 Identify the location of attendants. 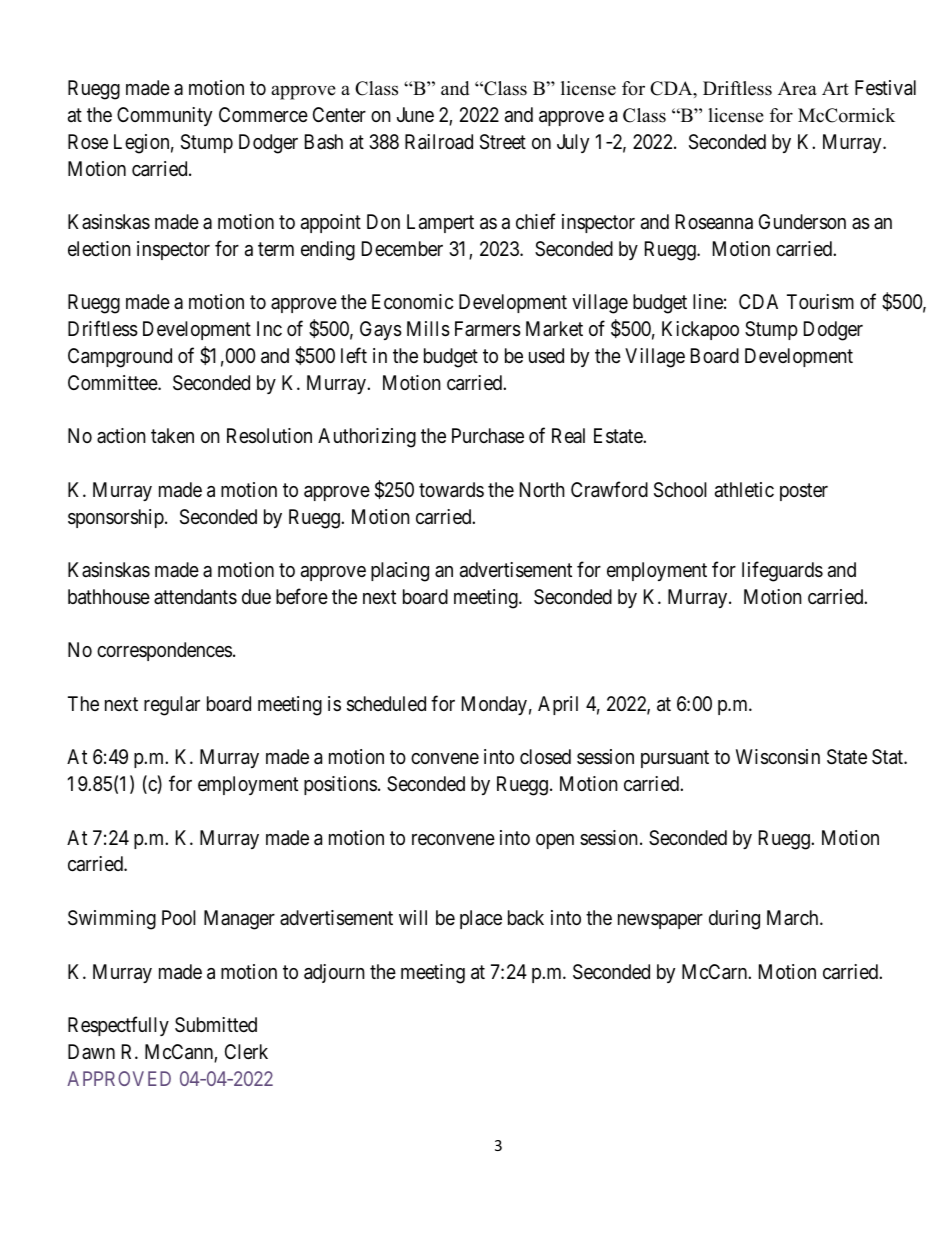
(195, 597).
